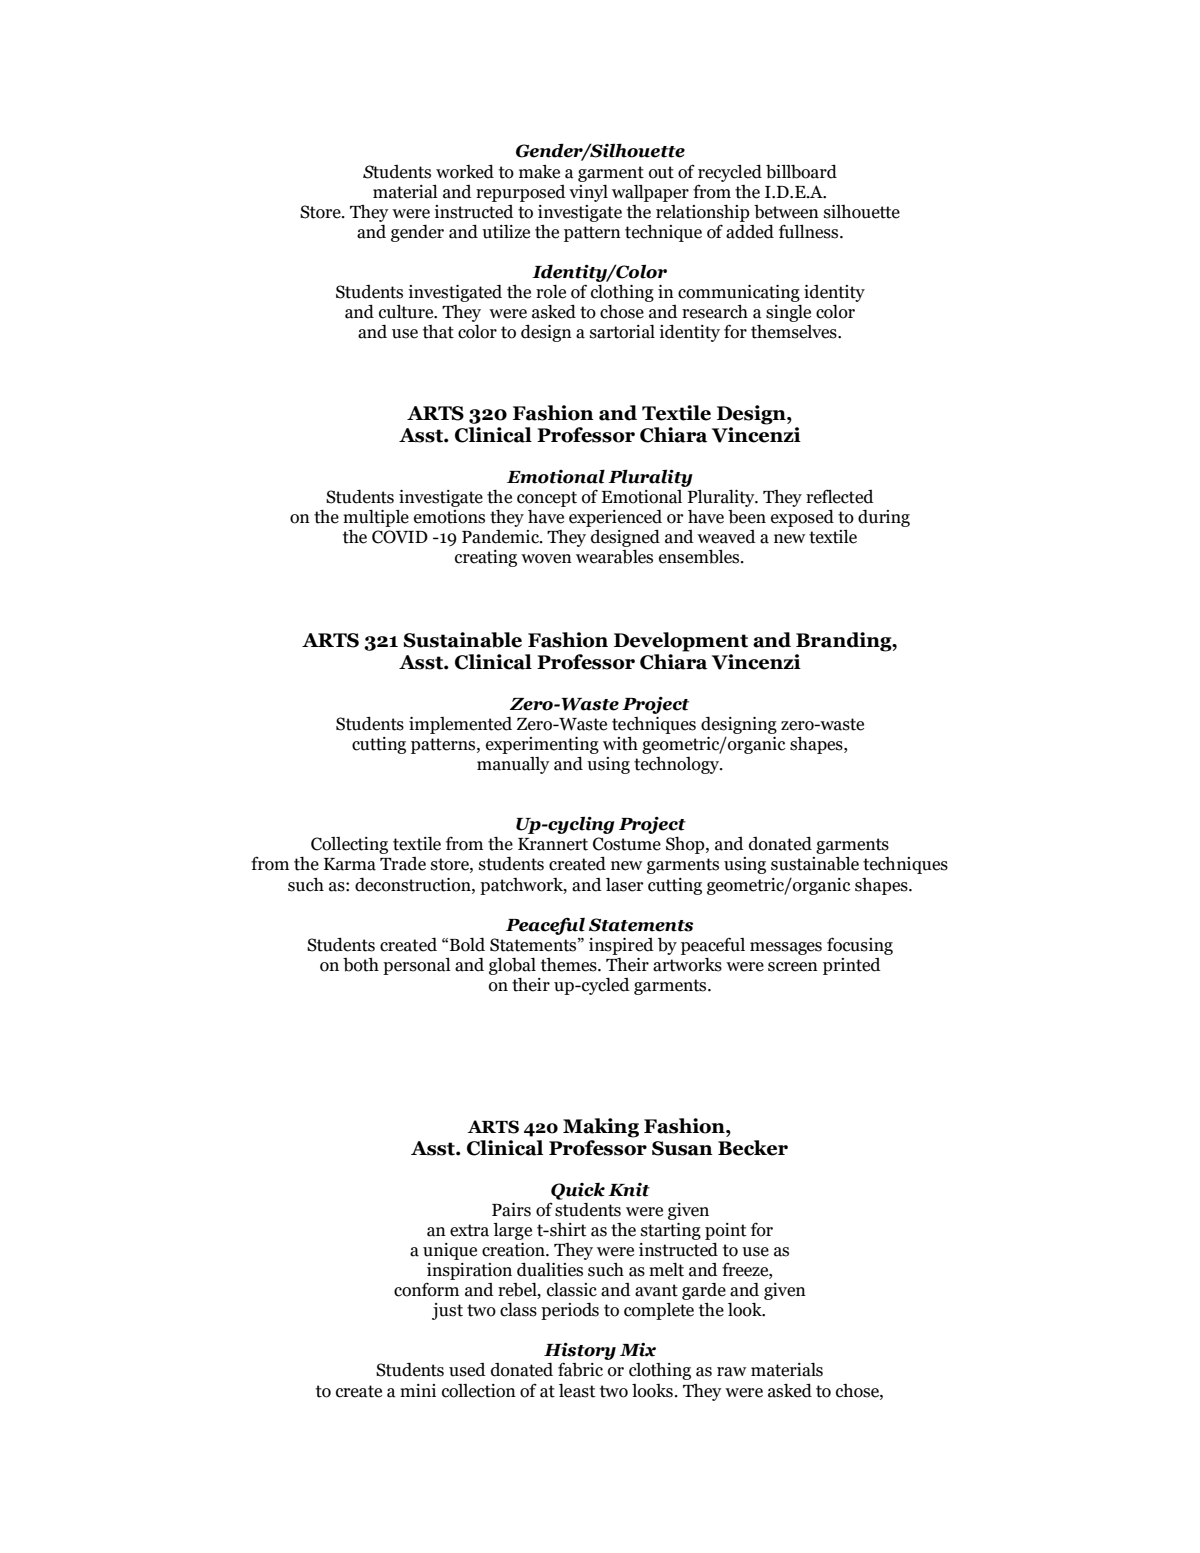 This image has width=1200, height=1553. What do you see at coordinates (418, 1390) in the image?
I see `mini` at bounding box center [418, 1390].
